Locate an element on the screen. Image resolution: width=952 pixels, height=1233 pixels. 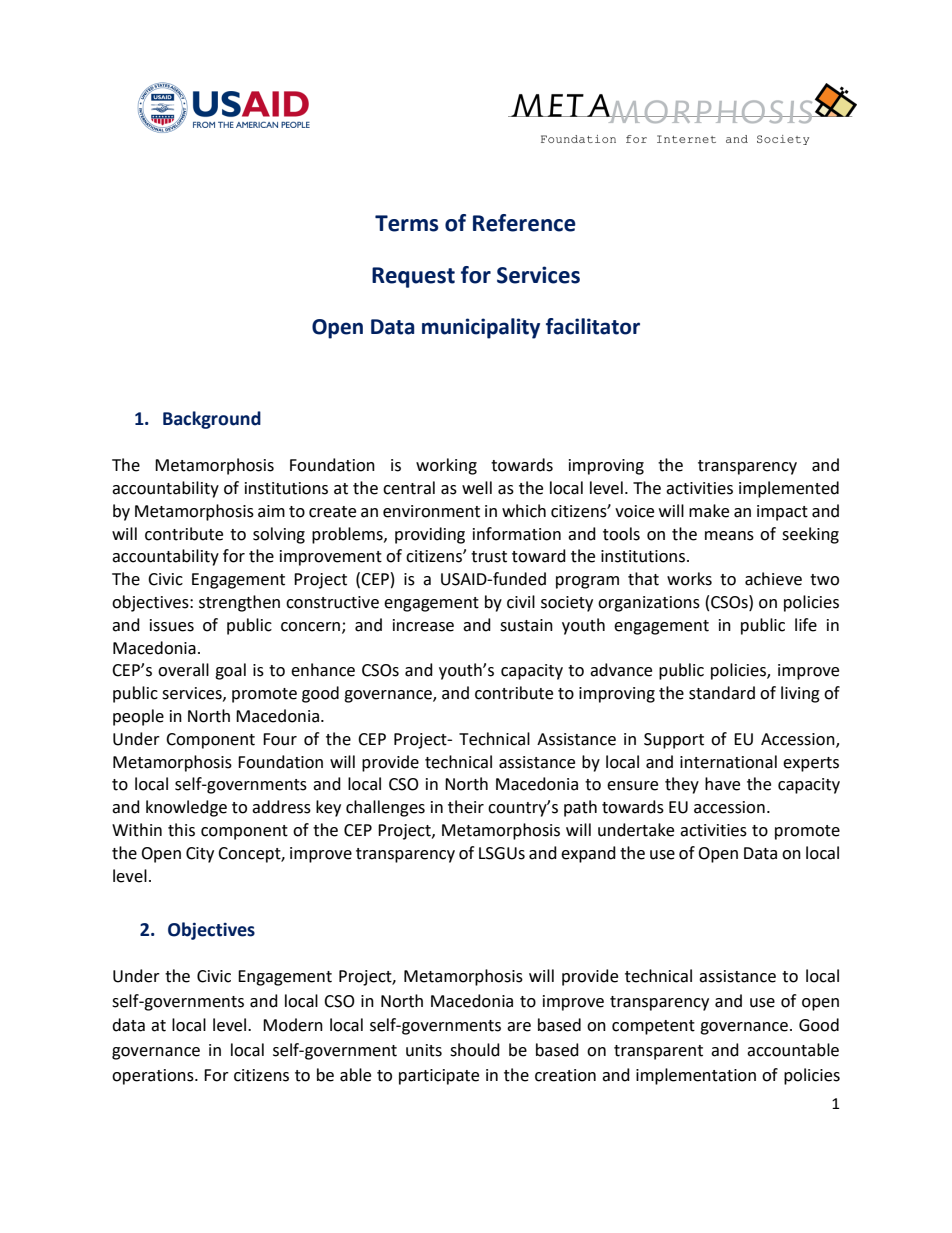
operations is located at coordinates (154, 1077).
